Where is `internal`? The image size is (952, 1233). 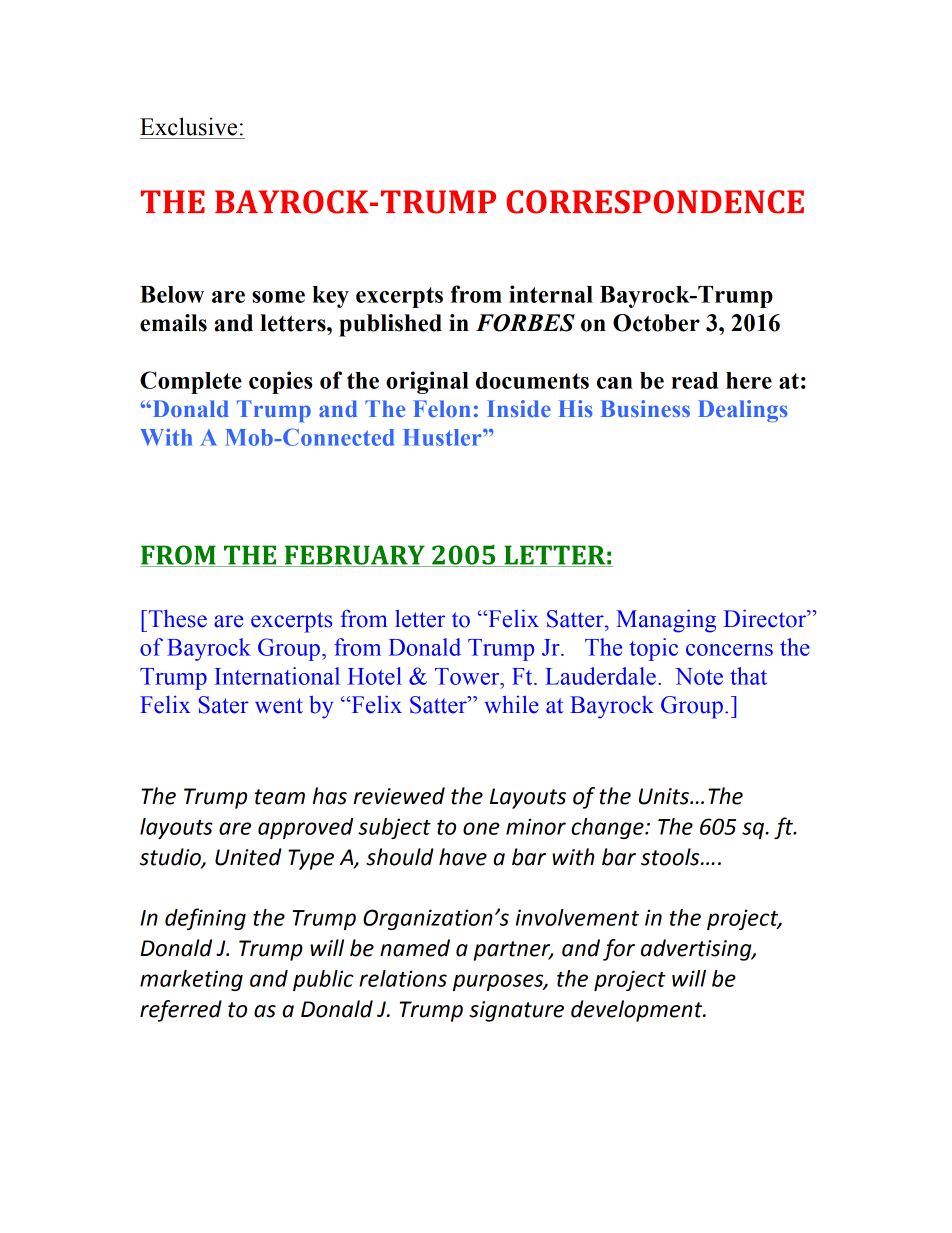 internal is located at coordinates (551, 294).
